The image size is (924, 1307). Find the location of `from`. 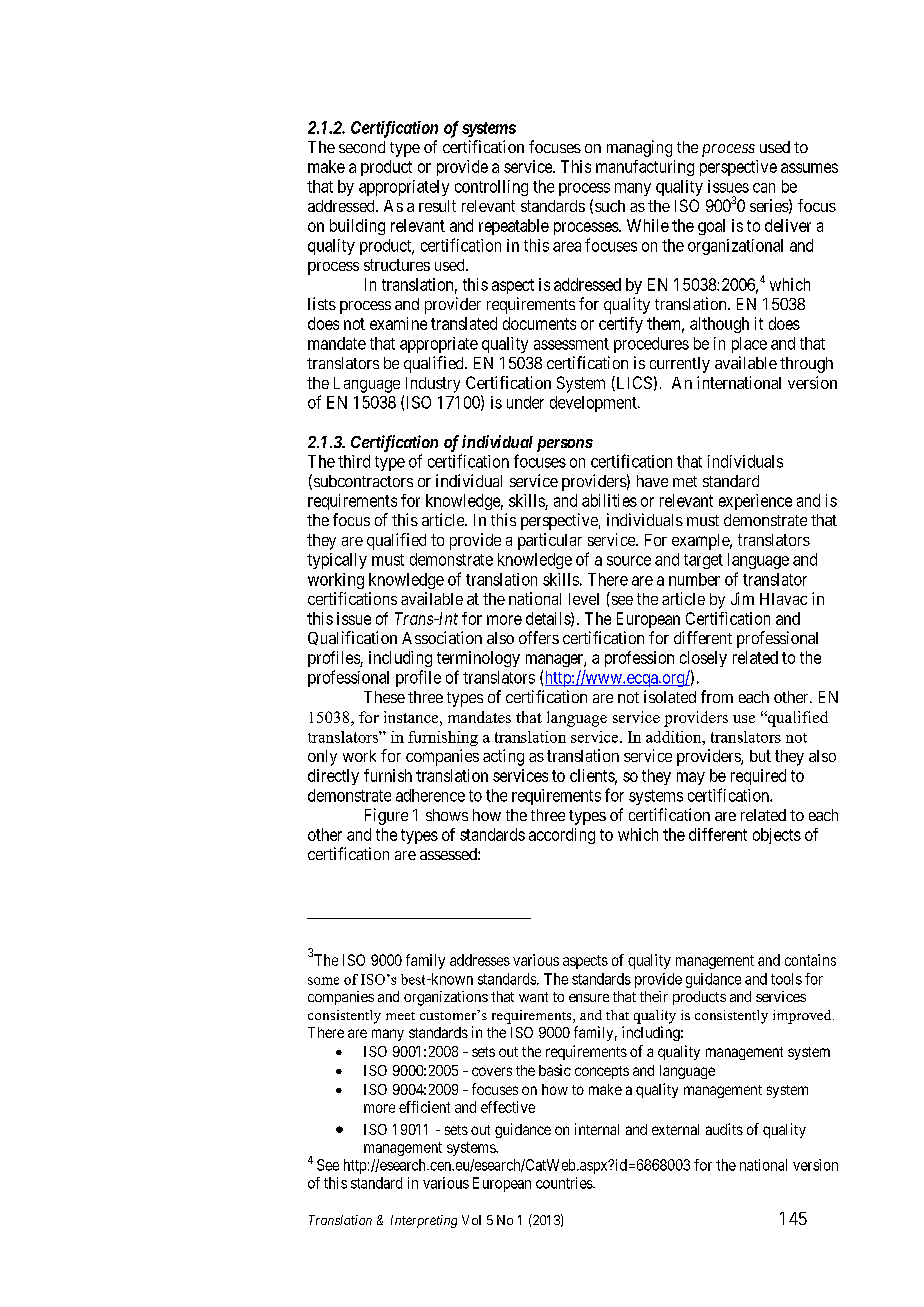

from is located at coordinates (717, 696).
